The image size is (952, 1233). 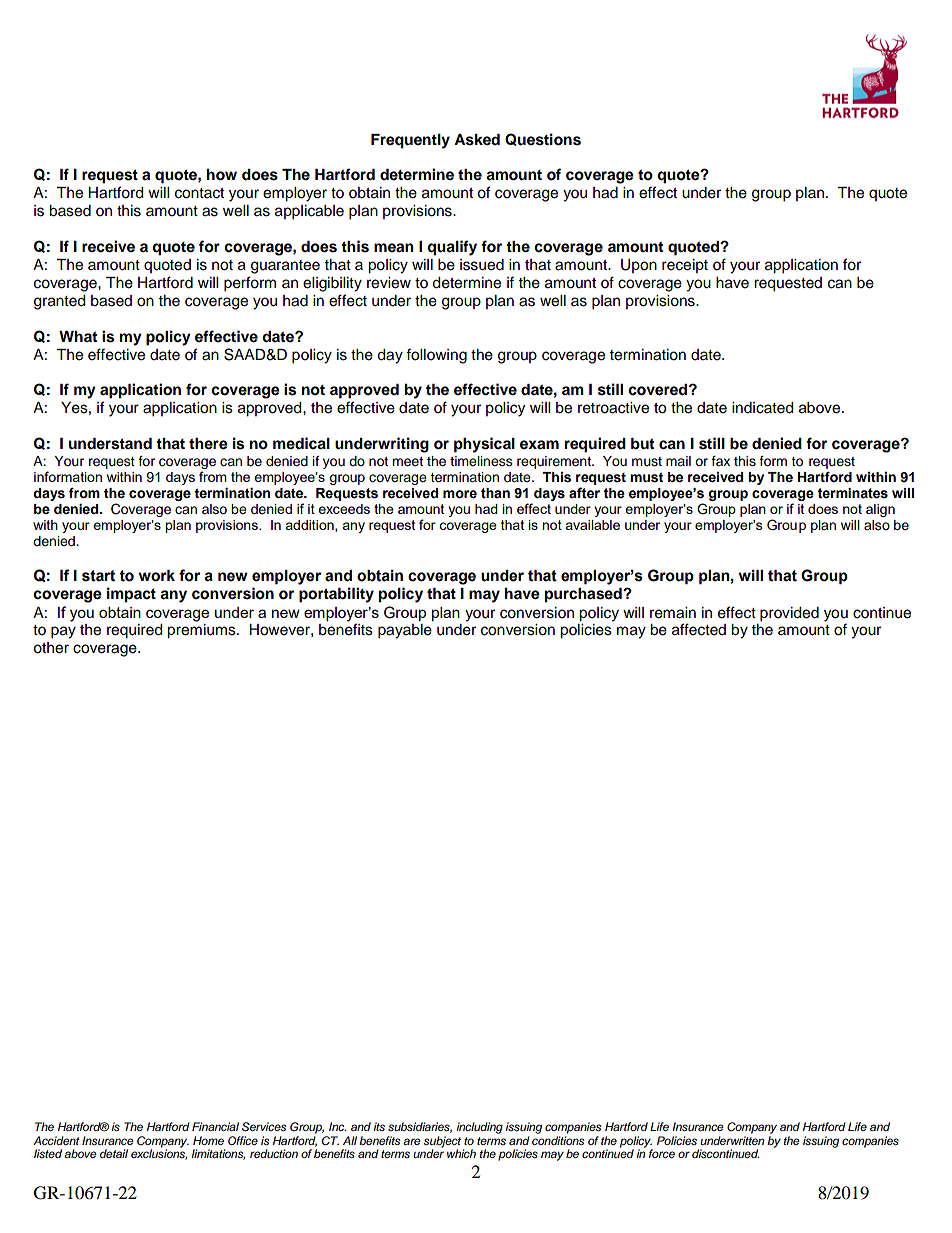 What do you see at coordinates (685, 266) in the screenshot?
I see `receipt` at bounding box center [685, 266].
